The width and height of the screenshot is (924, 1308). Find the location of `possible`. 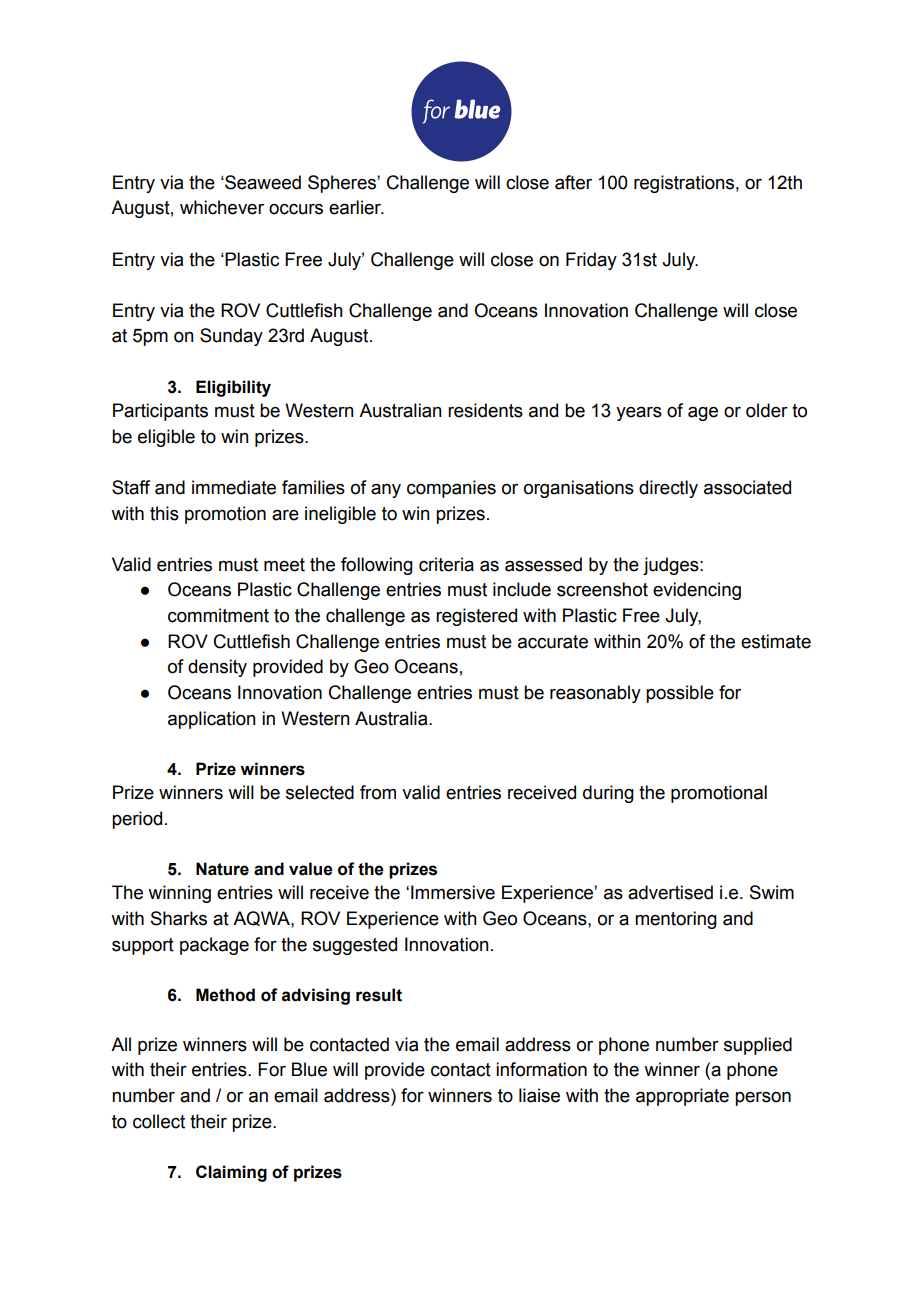

possible is located at coordinates (680, 694).
